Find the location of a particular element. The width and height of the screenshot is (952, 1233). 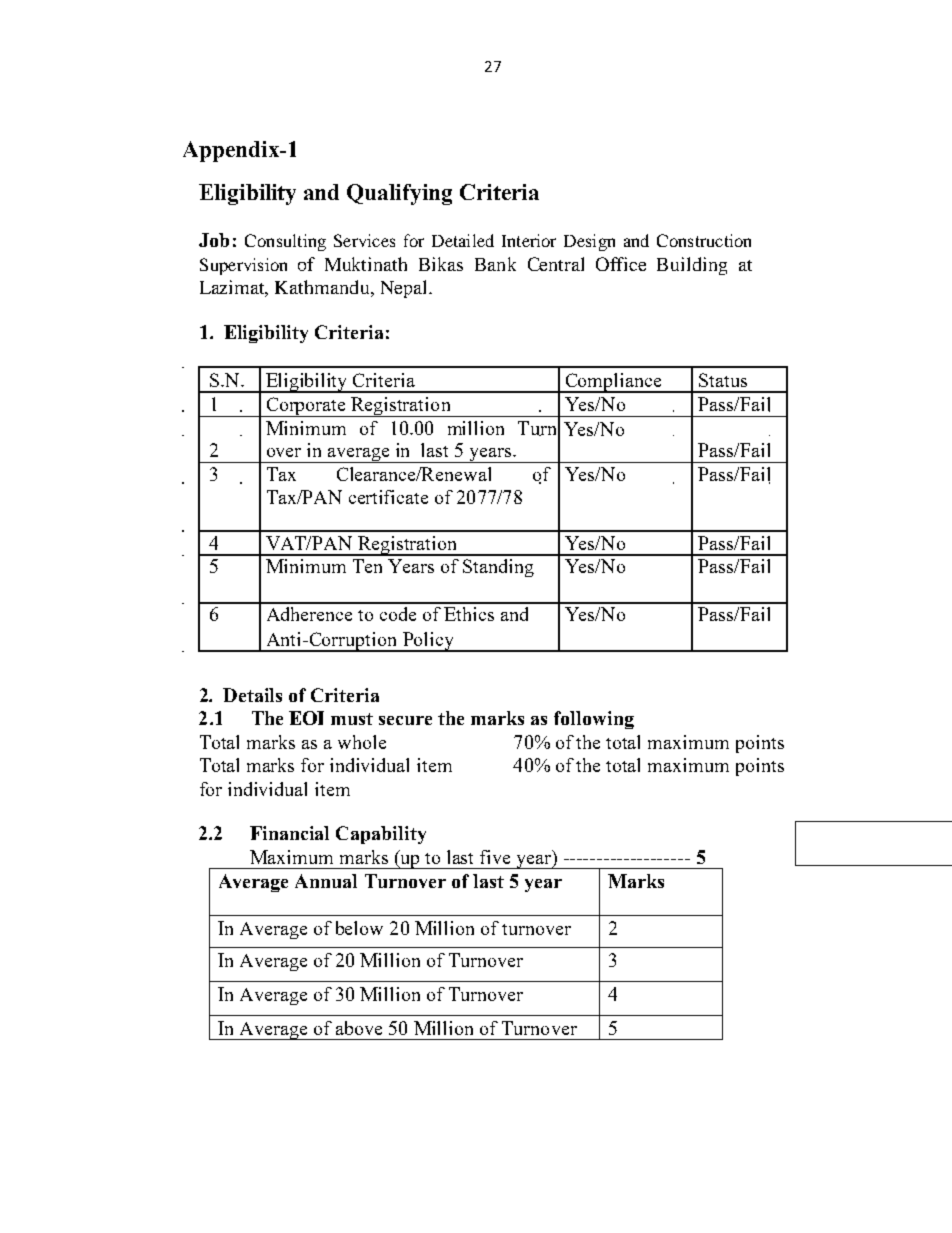

five is located at coordinates (495, 857).
